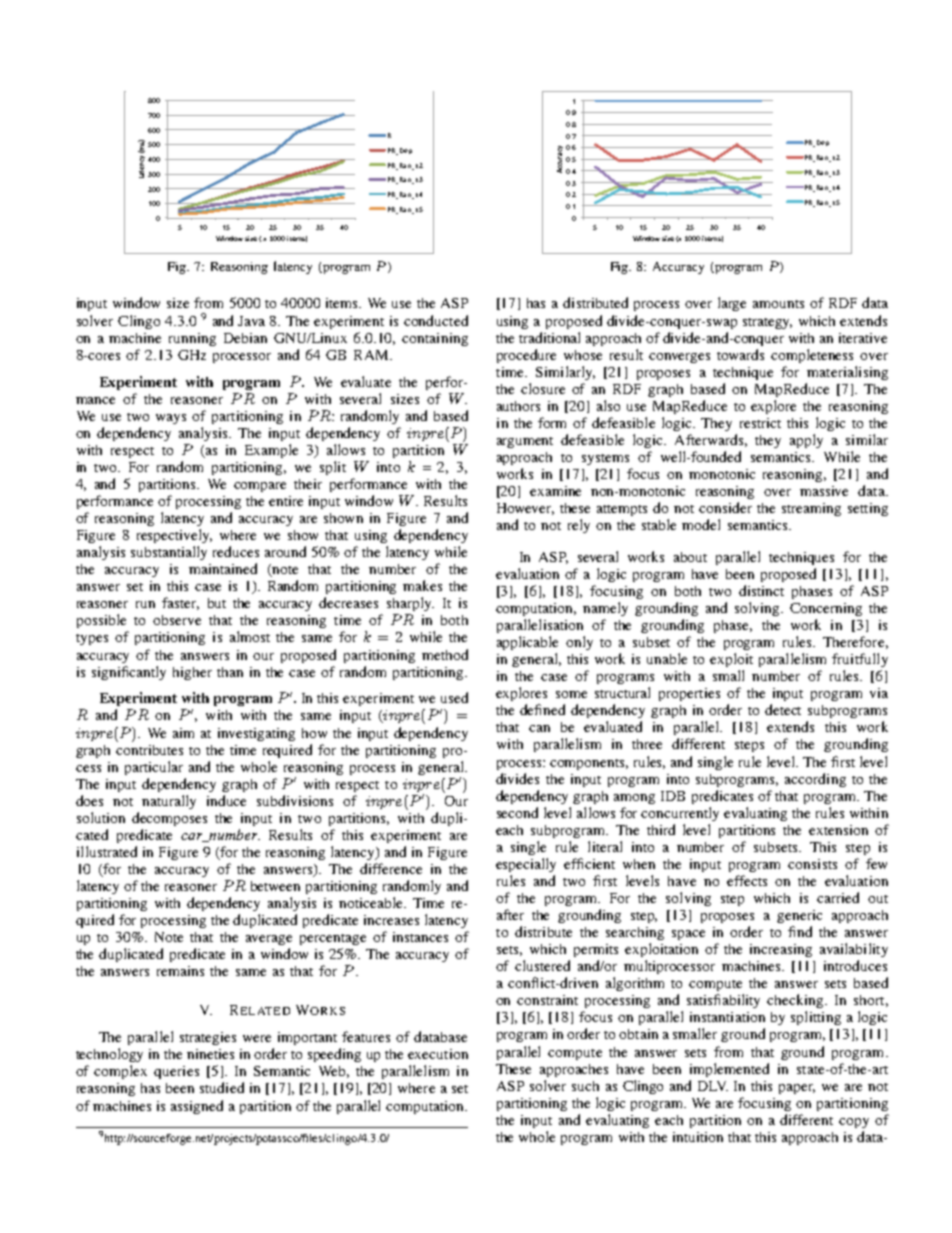 The height and width of the document is (1233, 952). Describe the element at coordinates (436, 320) in the document. I see `conducted` at that location.
